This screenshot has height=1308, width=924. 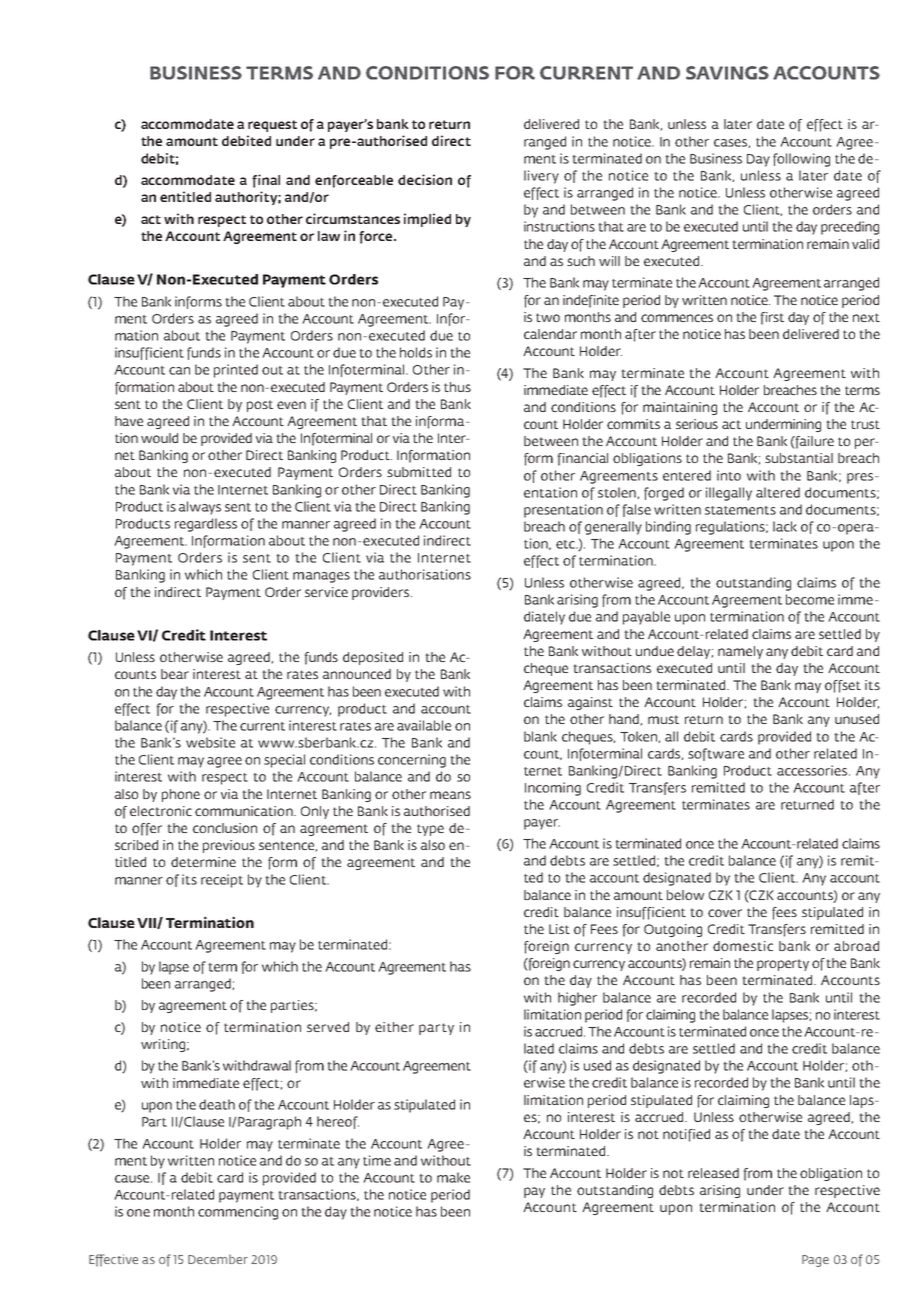 I want to click on accessories, so click(x=813, y=770).
